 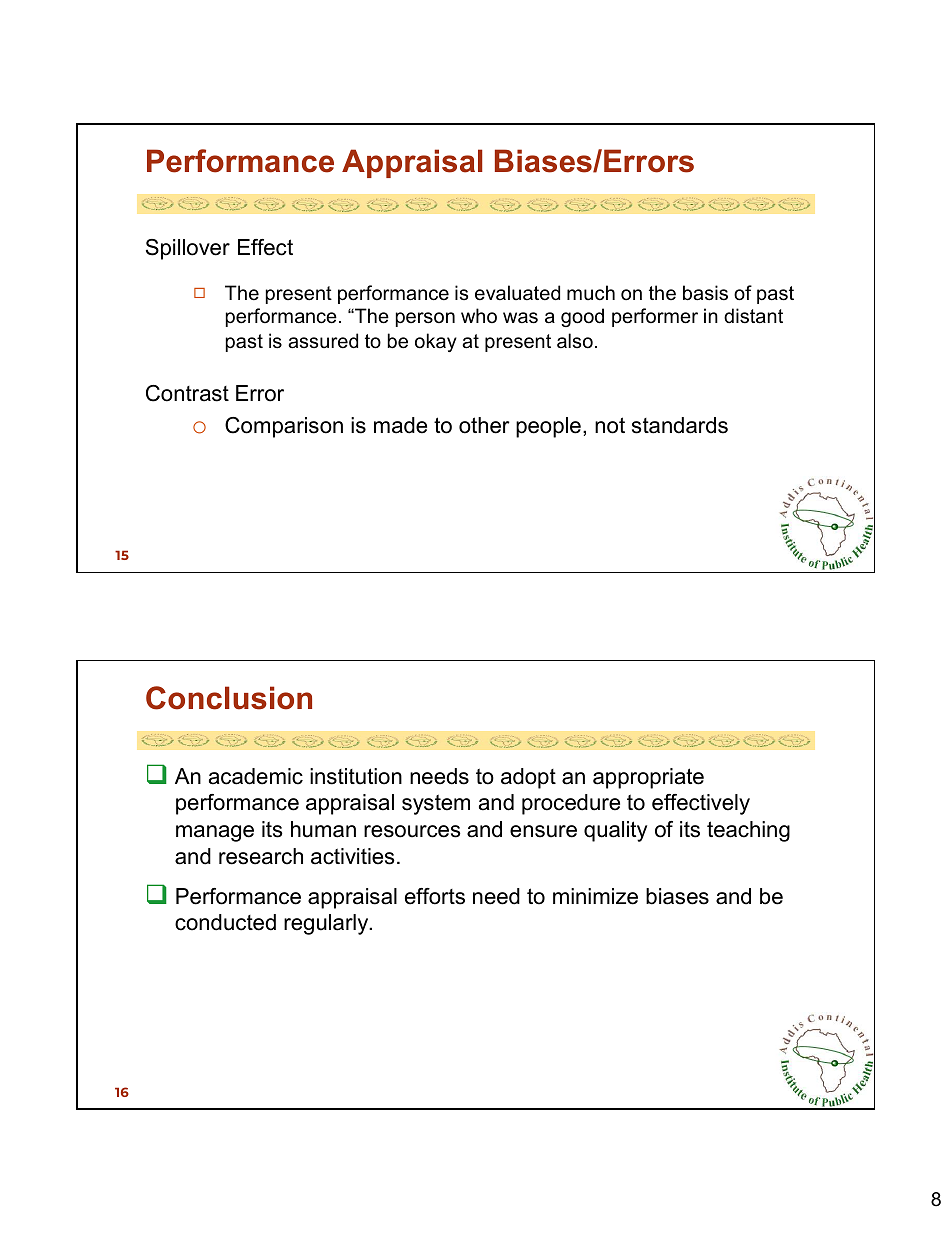 I want to click on adopt, so click(x=528, y=778).
